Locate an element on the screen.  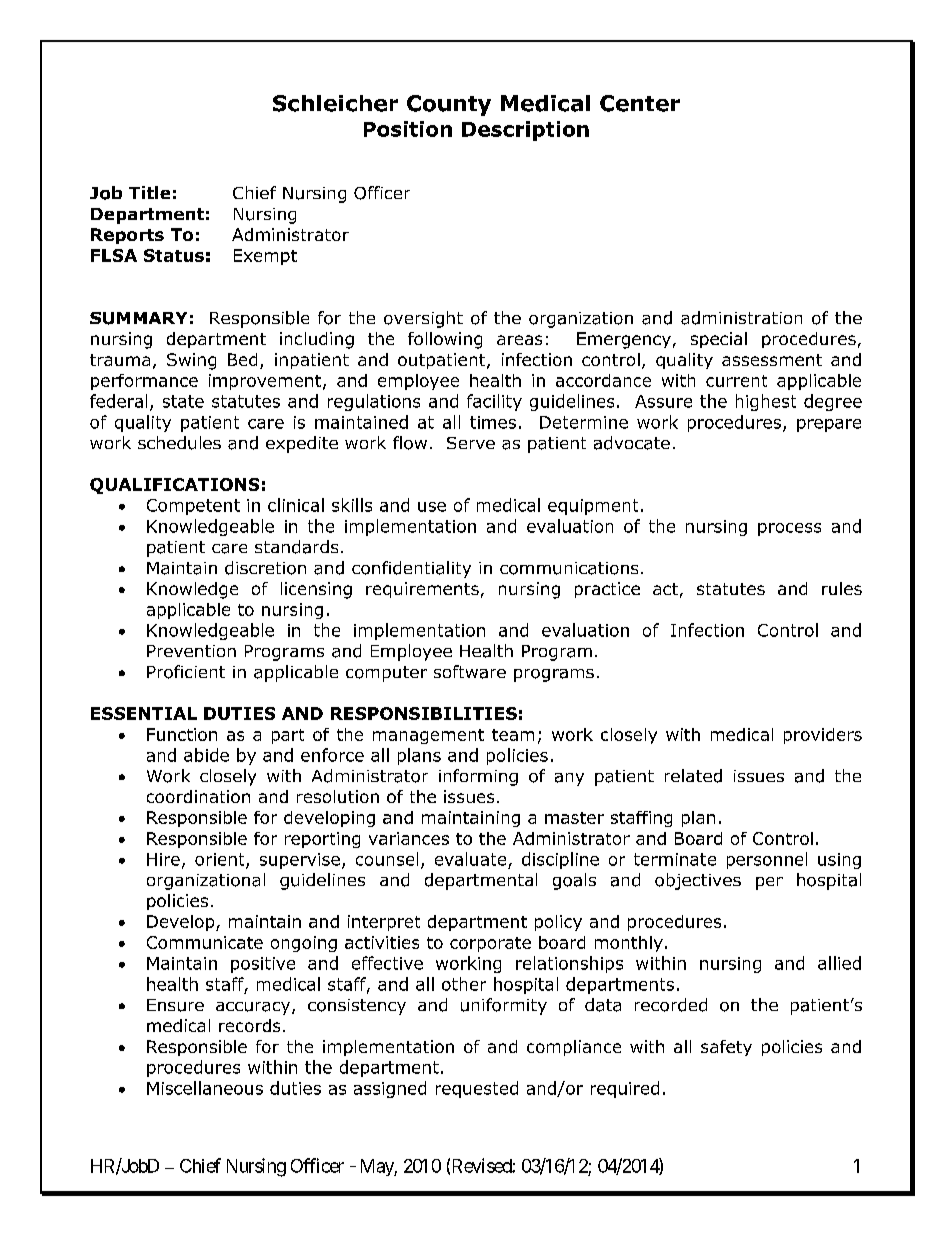
Title is located at coordinates (149, 192).
